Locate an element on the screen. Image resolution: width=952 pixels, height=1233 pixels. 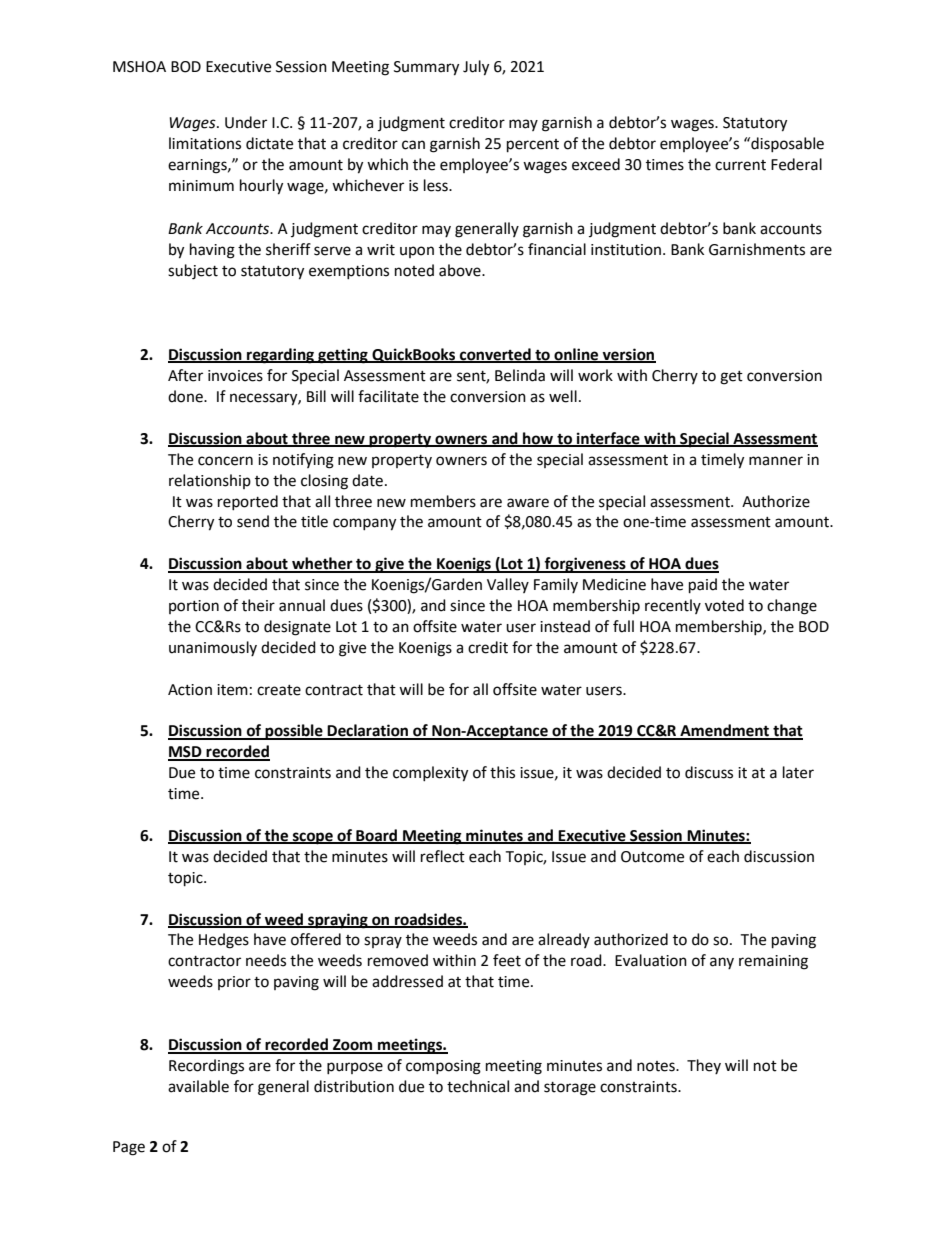
Valley is located at coordinates (508, 585).
